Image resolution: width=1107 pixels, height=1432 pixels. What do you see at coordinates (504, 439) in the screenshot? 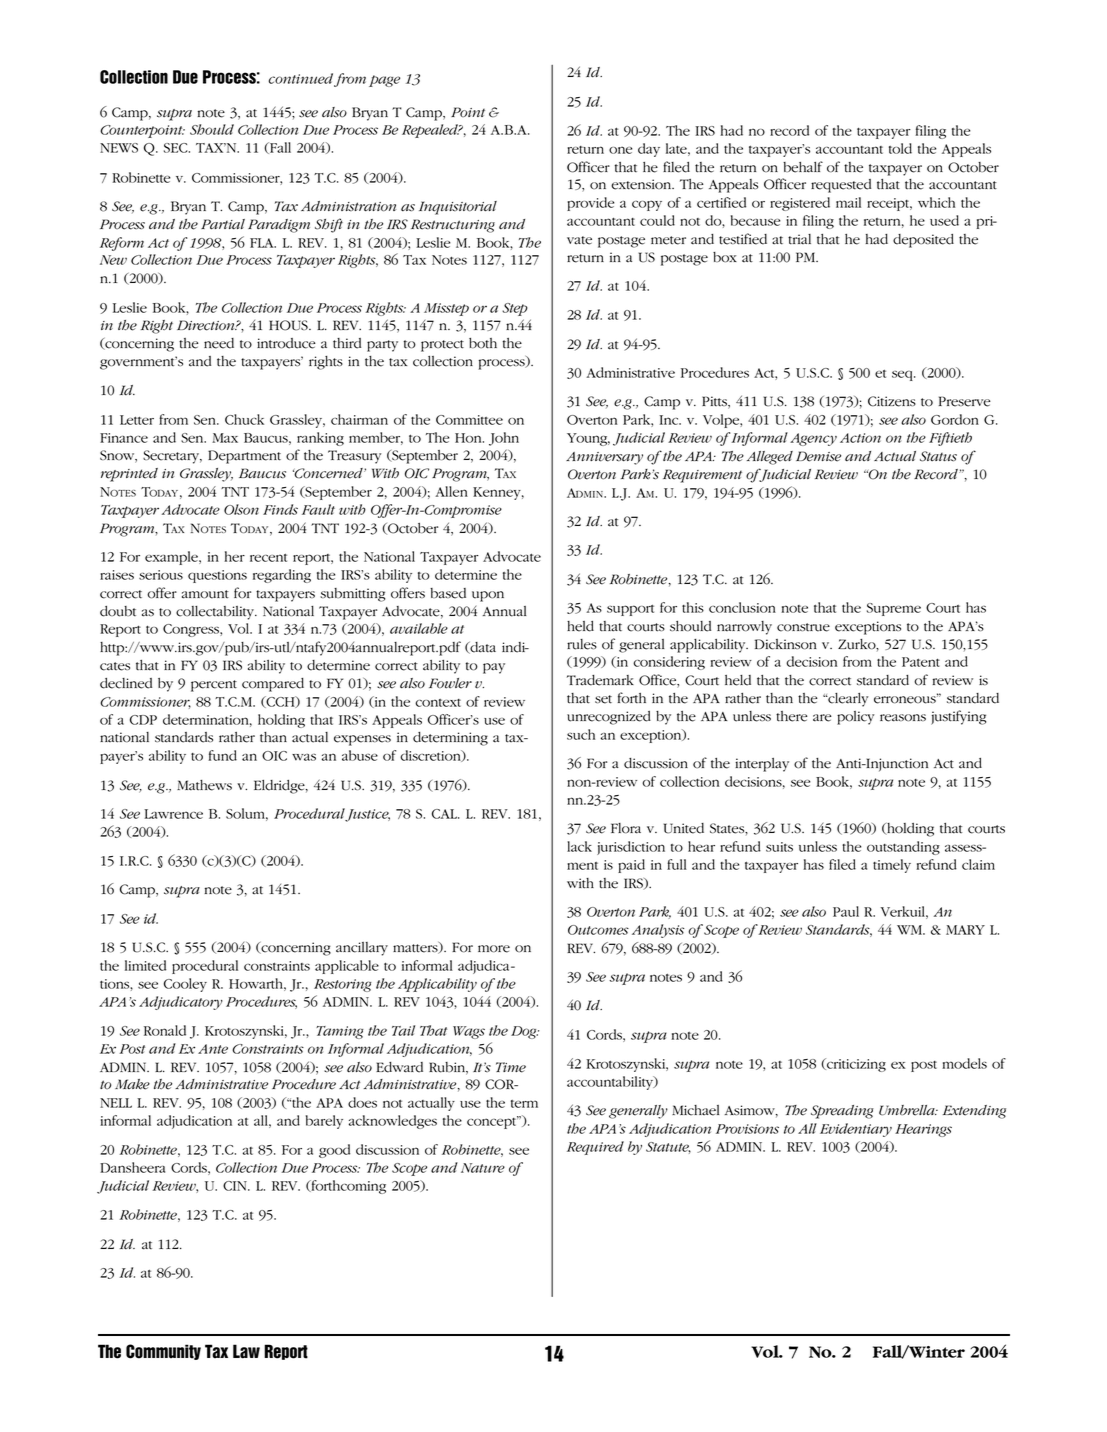
I see `John` at bounding box center [504, 439].
